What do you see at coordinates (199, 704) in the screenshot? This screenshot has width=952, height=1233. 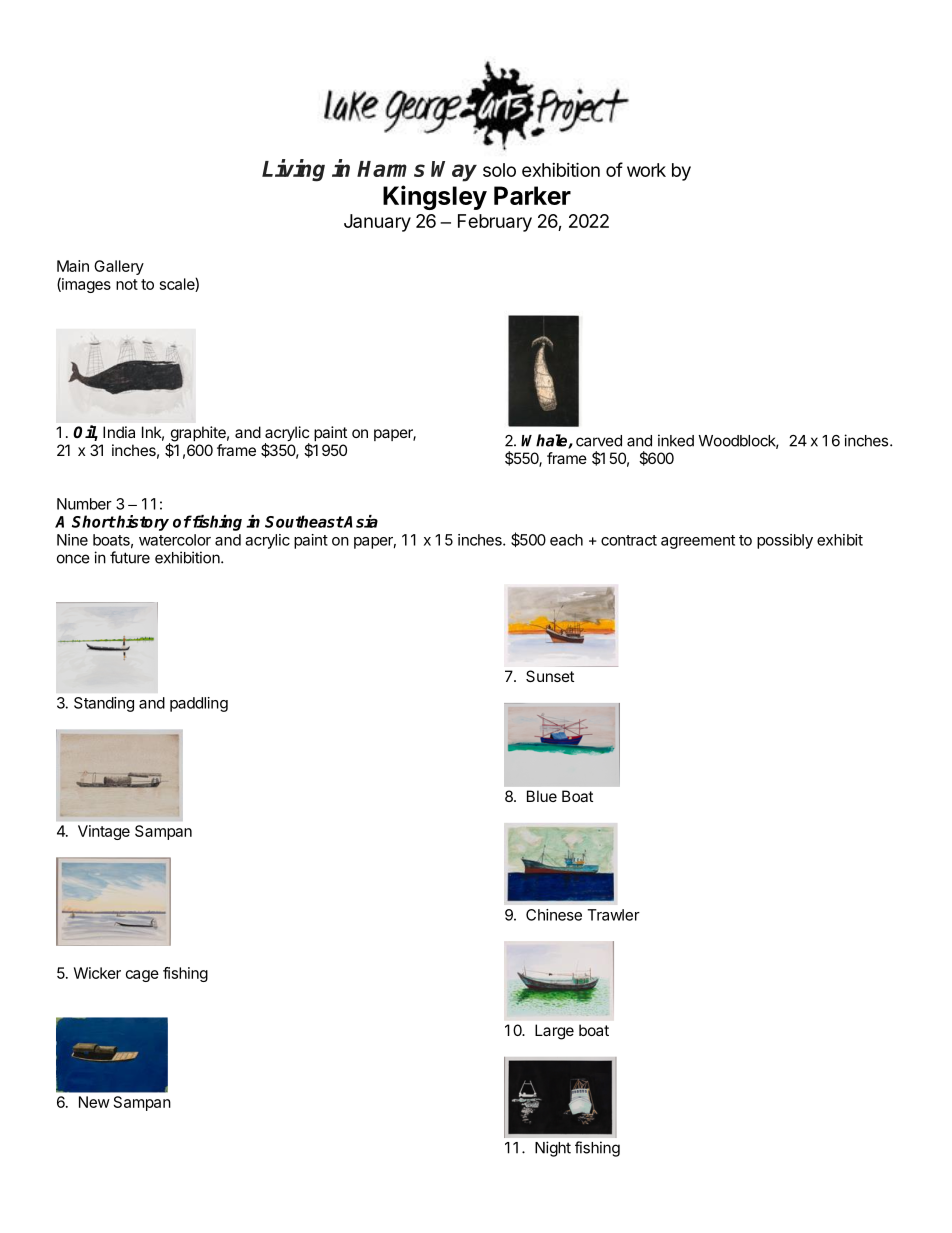 I see `paddling` at bounding box center [199, 704].
